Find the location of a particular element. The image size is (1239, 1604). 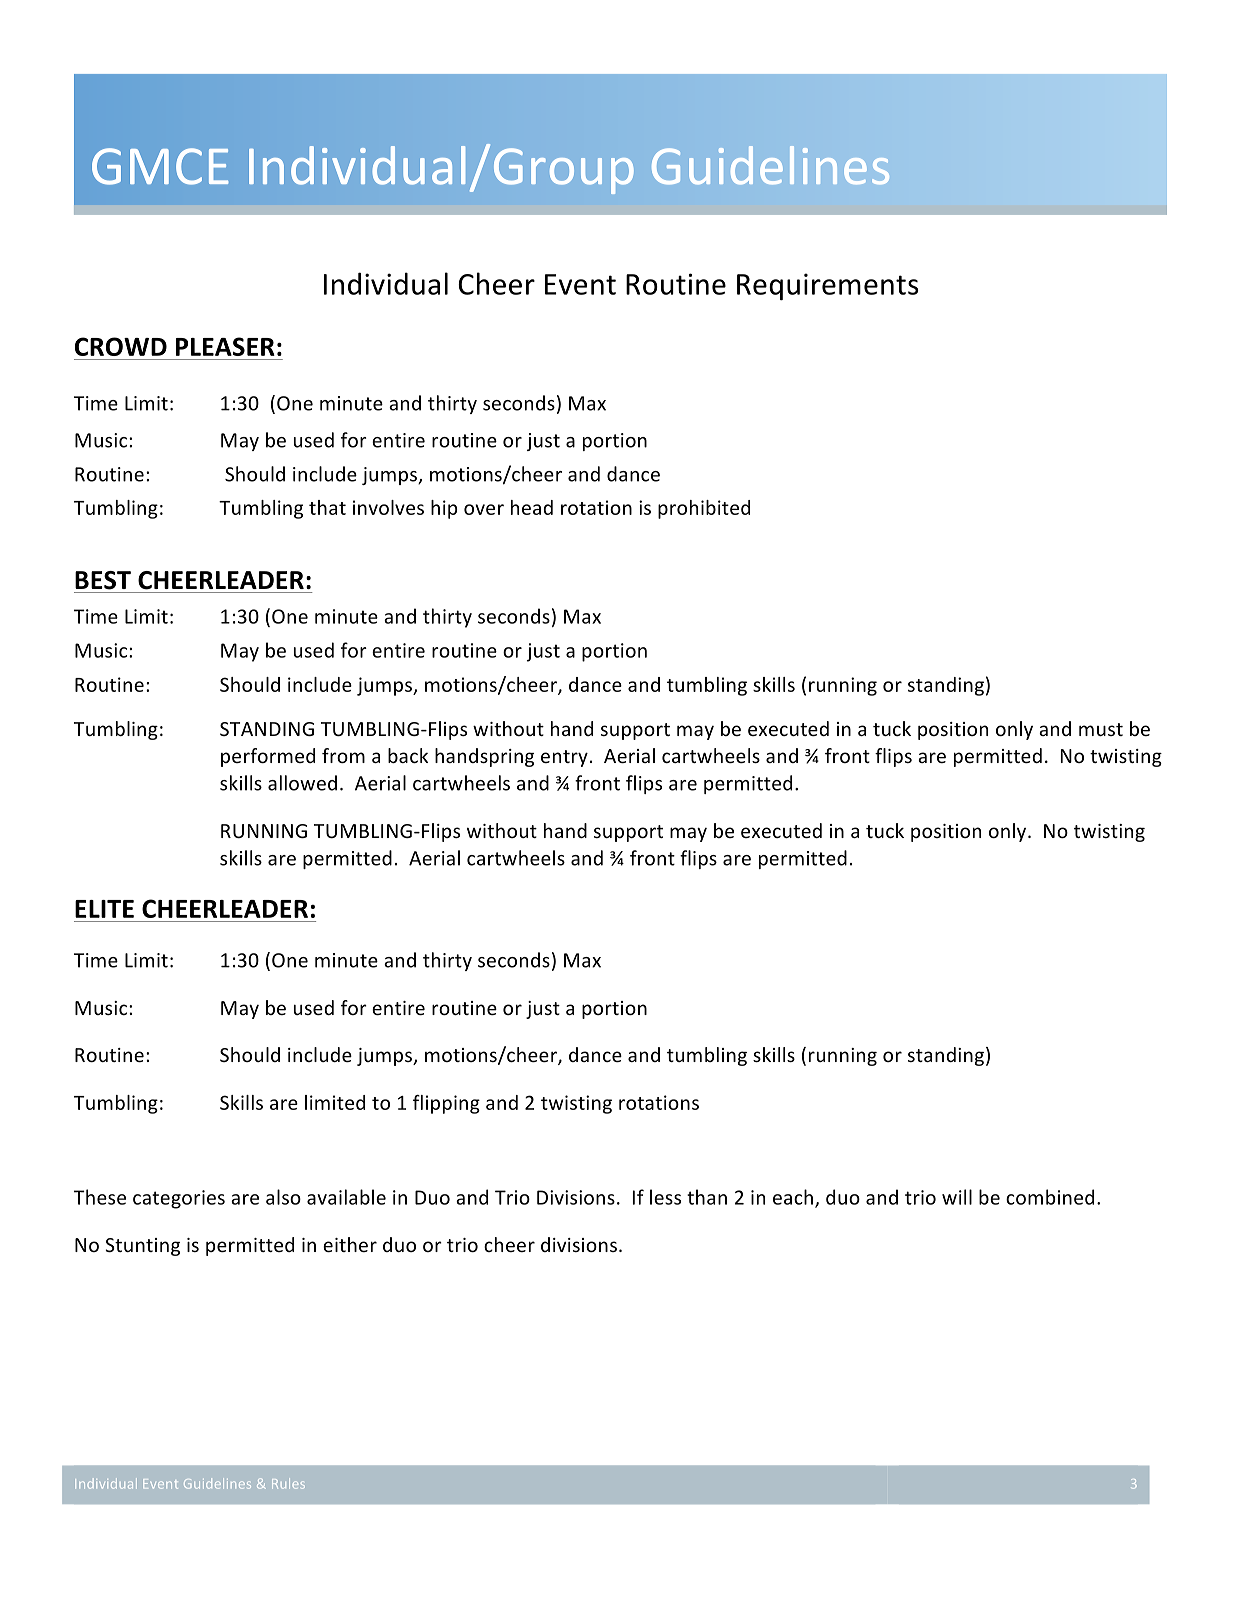

ELITE is located at coordinates (104, 909).
